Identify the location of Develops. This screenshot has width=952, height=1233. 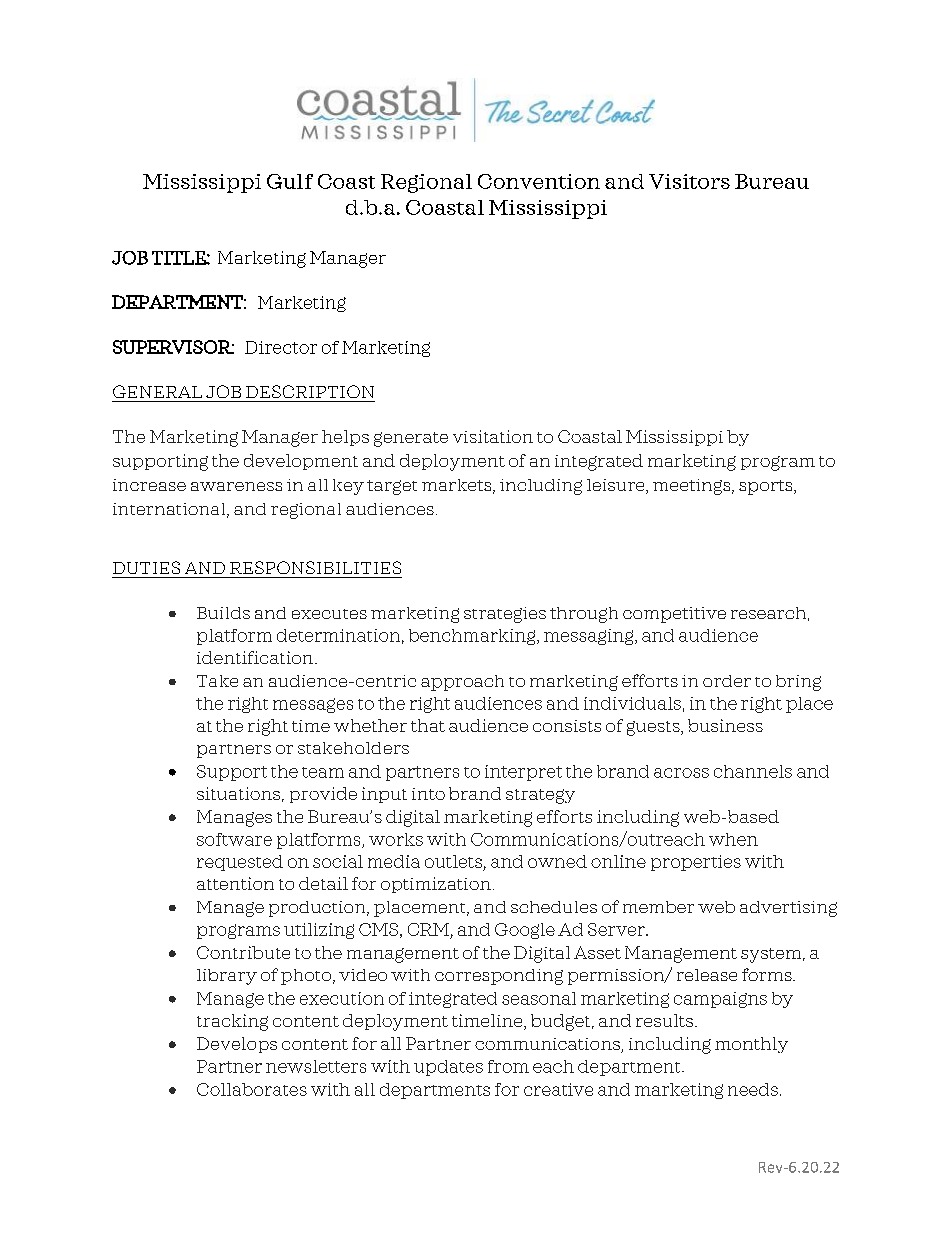
(237, 1045).
